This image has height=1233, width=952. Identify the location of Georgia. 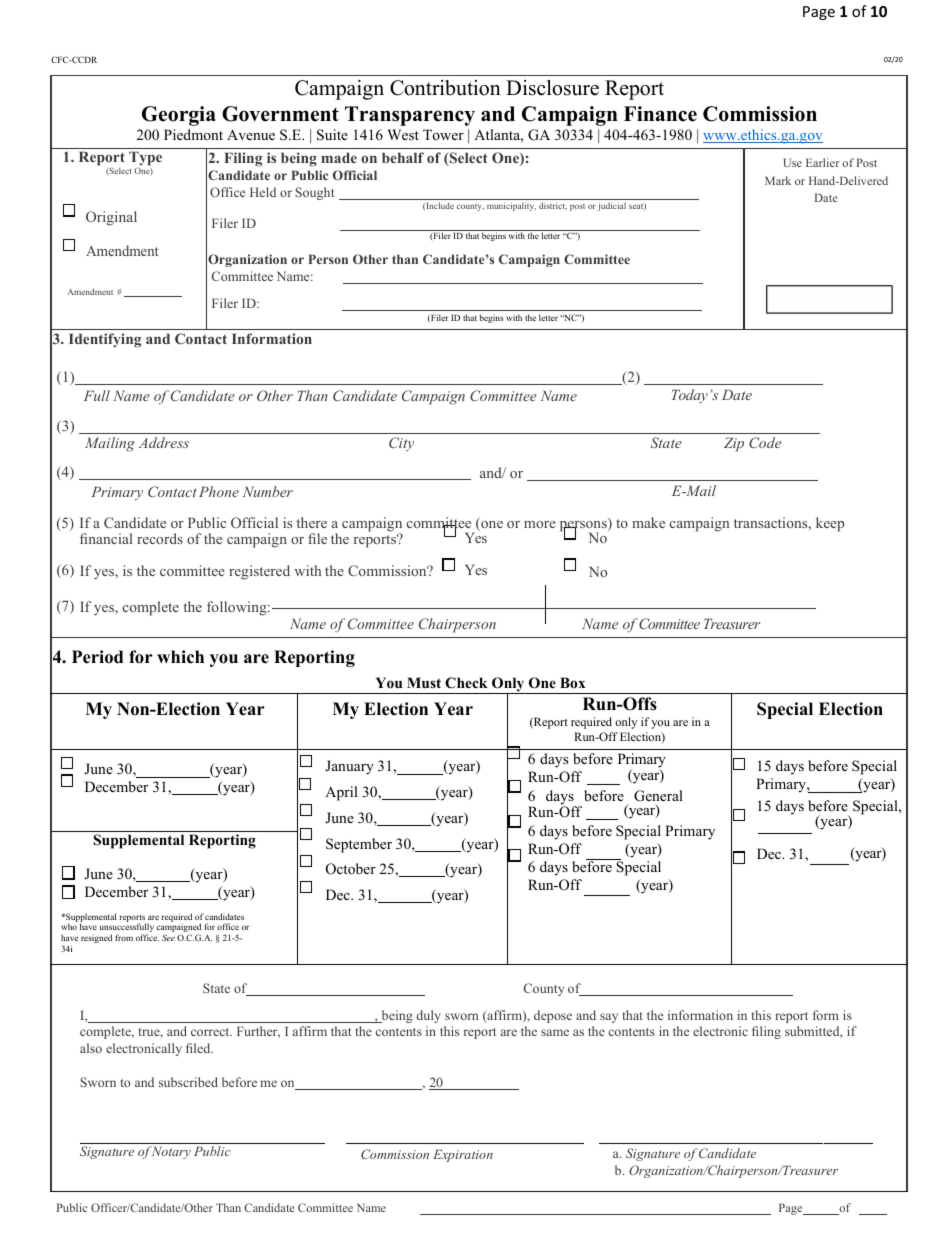
(179, 116).
